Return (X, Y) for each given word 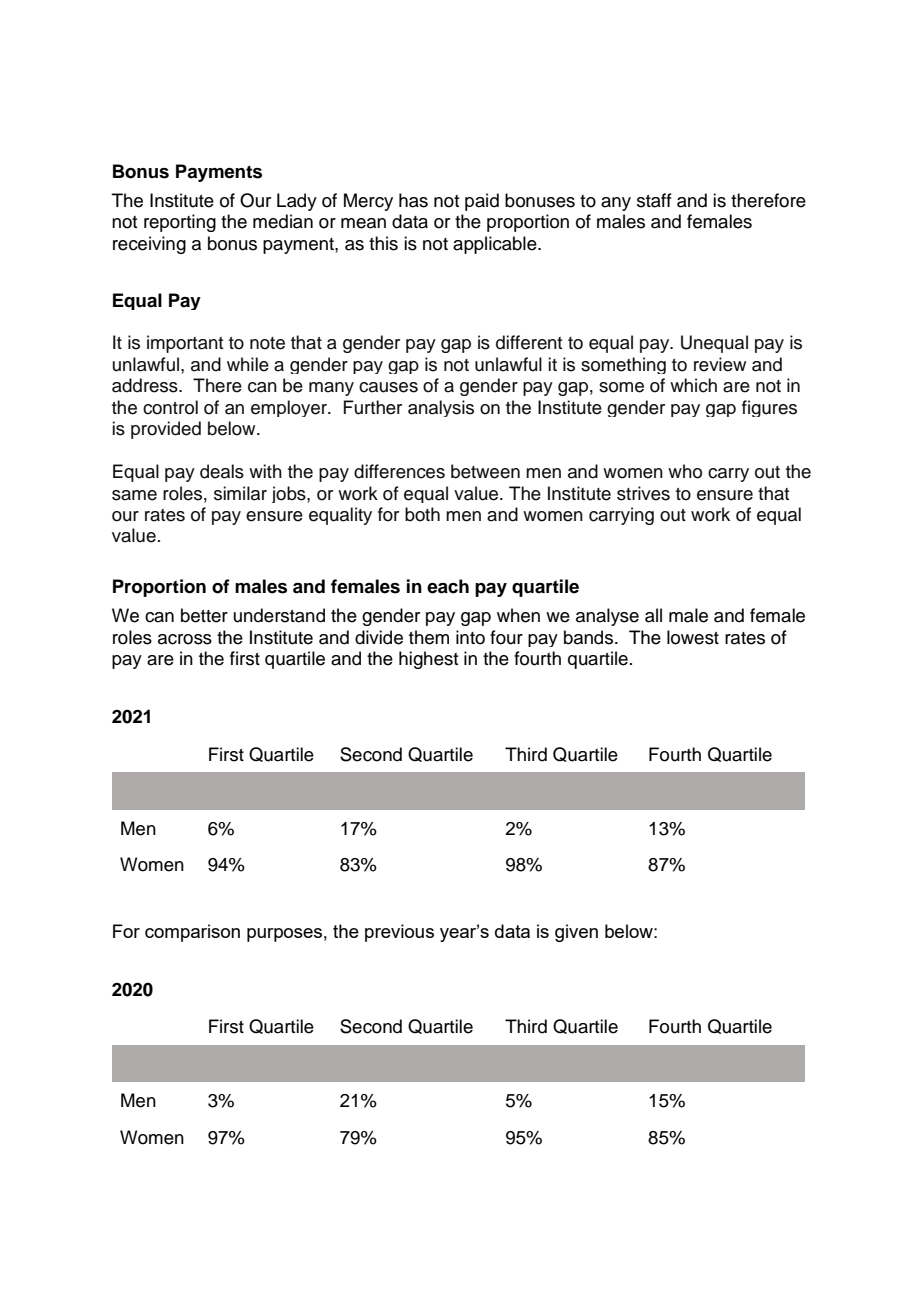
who (685, 471)
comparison (192, 933)
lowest (693, 637)
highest (428, 660)
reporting (180, 223)
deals (222, 471)
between (485, 471)
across (185, 639)
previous (399, 933)
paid (482, 202)
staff (654, 200)
